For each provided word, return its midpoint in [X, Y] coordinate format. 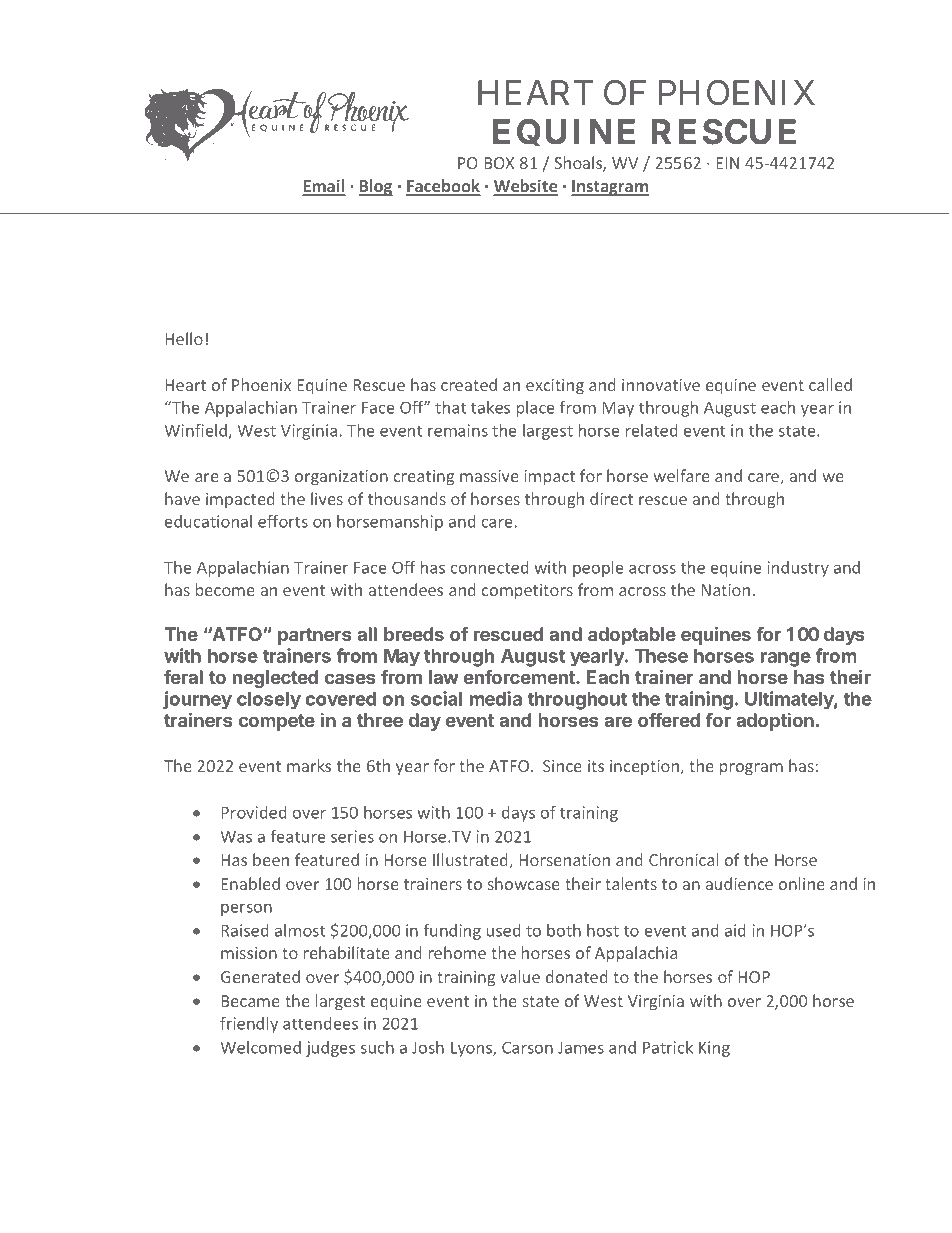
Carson [527, 1047]
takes [490, 407]
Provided [254, 812]
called [830, 384]
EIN [727, 163]
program [751, 769]
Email [324, 187]
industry [798, 569]
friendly [249, 1025]
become [225, 589]
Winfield [196, 431]
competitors [527, 592]
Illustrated [471, 861]
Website [526, 187]
